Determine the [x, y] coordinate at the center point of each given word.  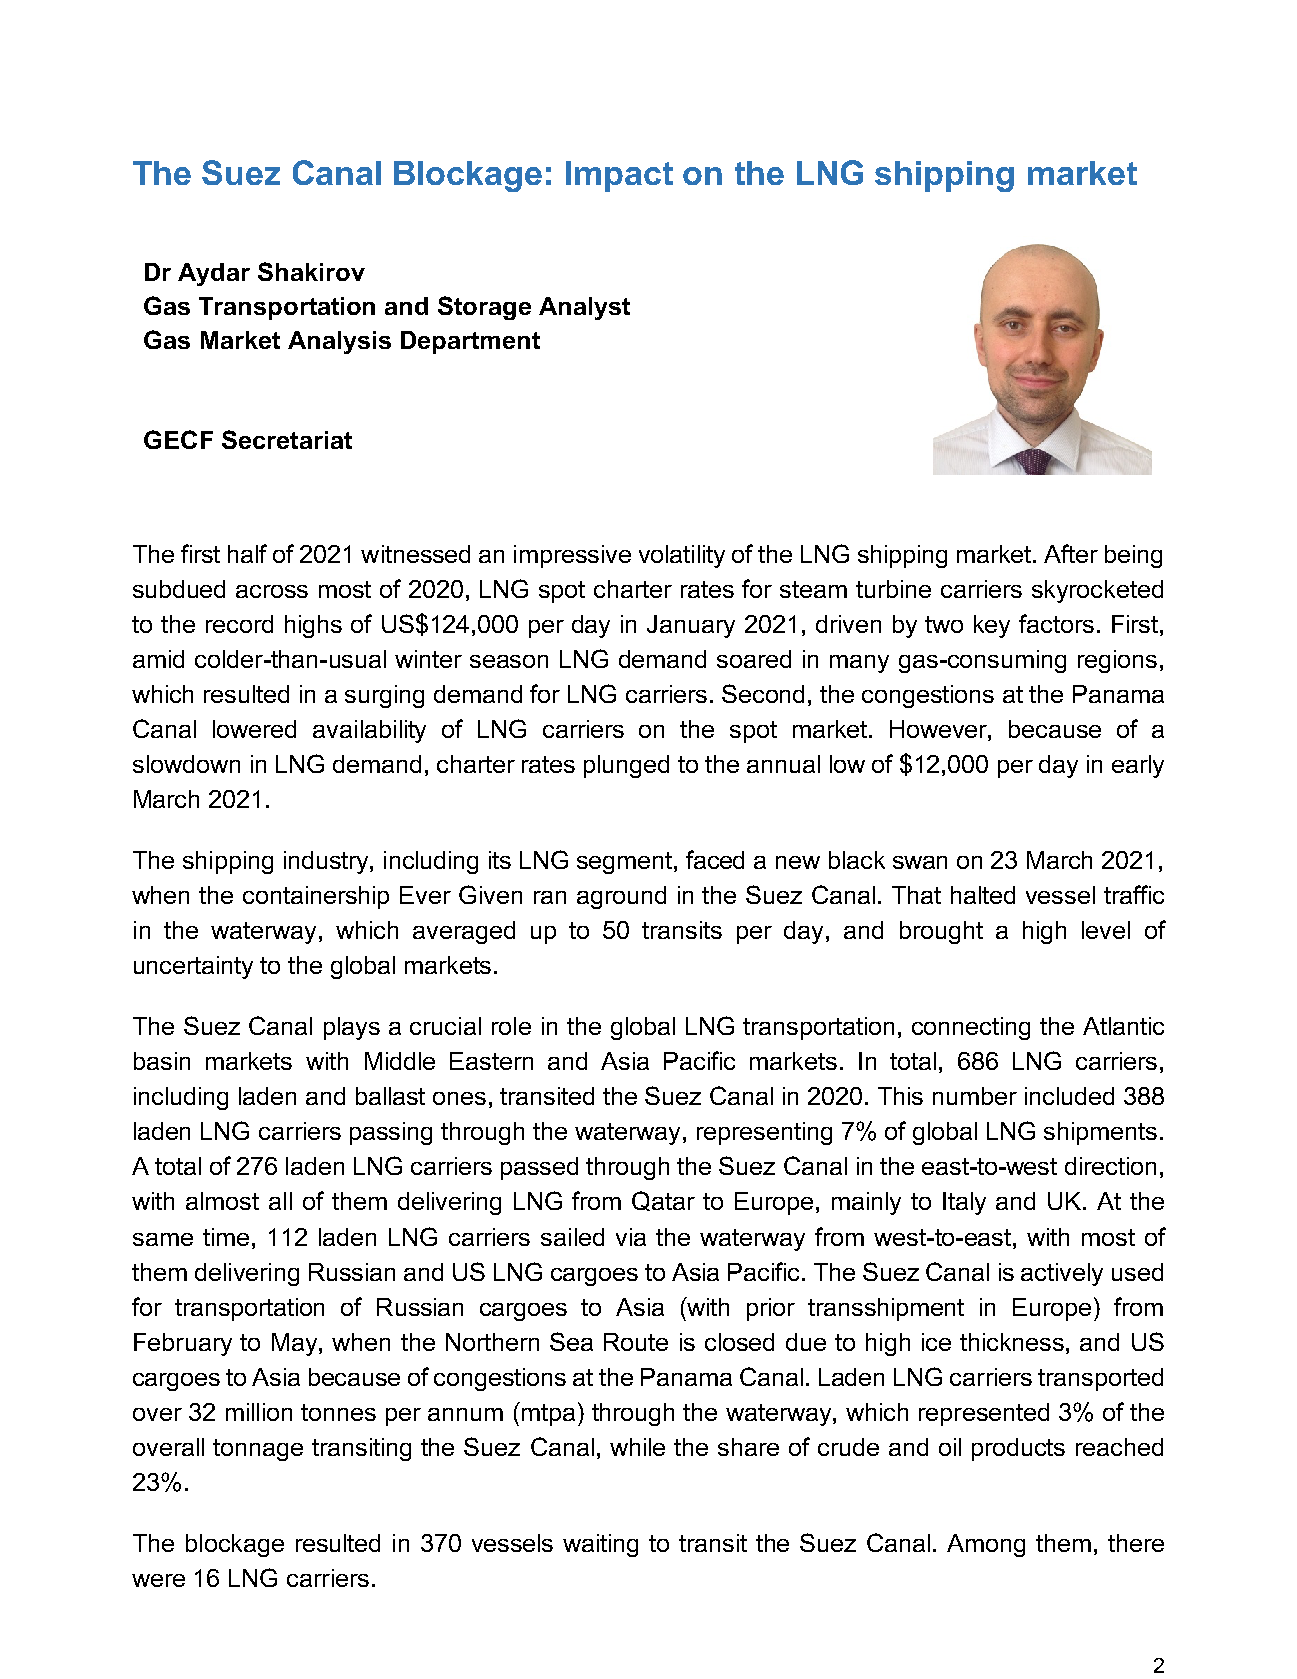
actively [1062, 1274]
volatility [682, 556]
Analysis [339, 342]
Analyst [584, 308]
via [631, 1237]
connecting [971, 1028]
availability [369, 731]
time [226, 1237]
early [1138, 766]
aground [621, 897]
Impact [619, 176]
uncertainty [193, 967]
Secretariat [287, 439]
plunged [626, 766]
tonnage [258, 1450]
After [1071, 553]
